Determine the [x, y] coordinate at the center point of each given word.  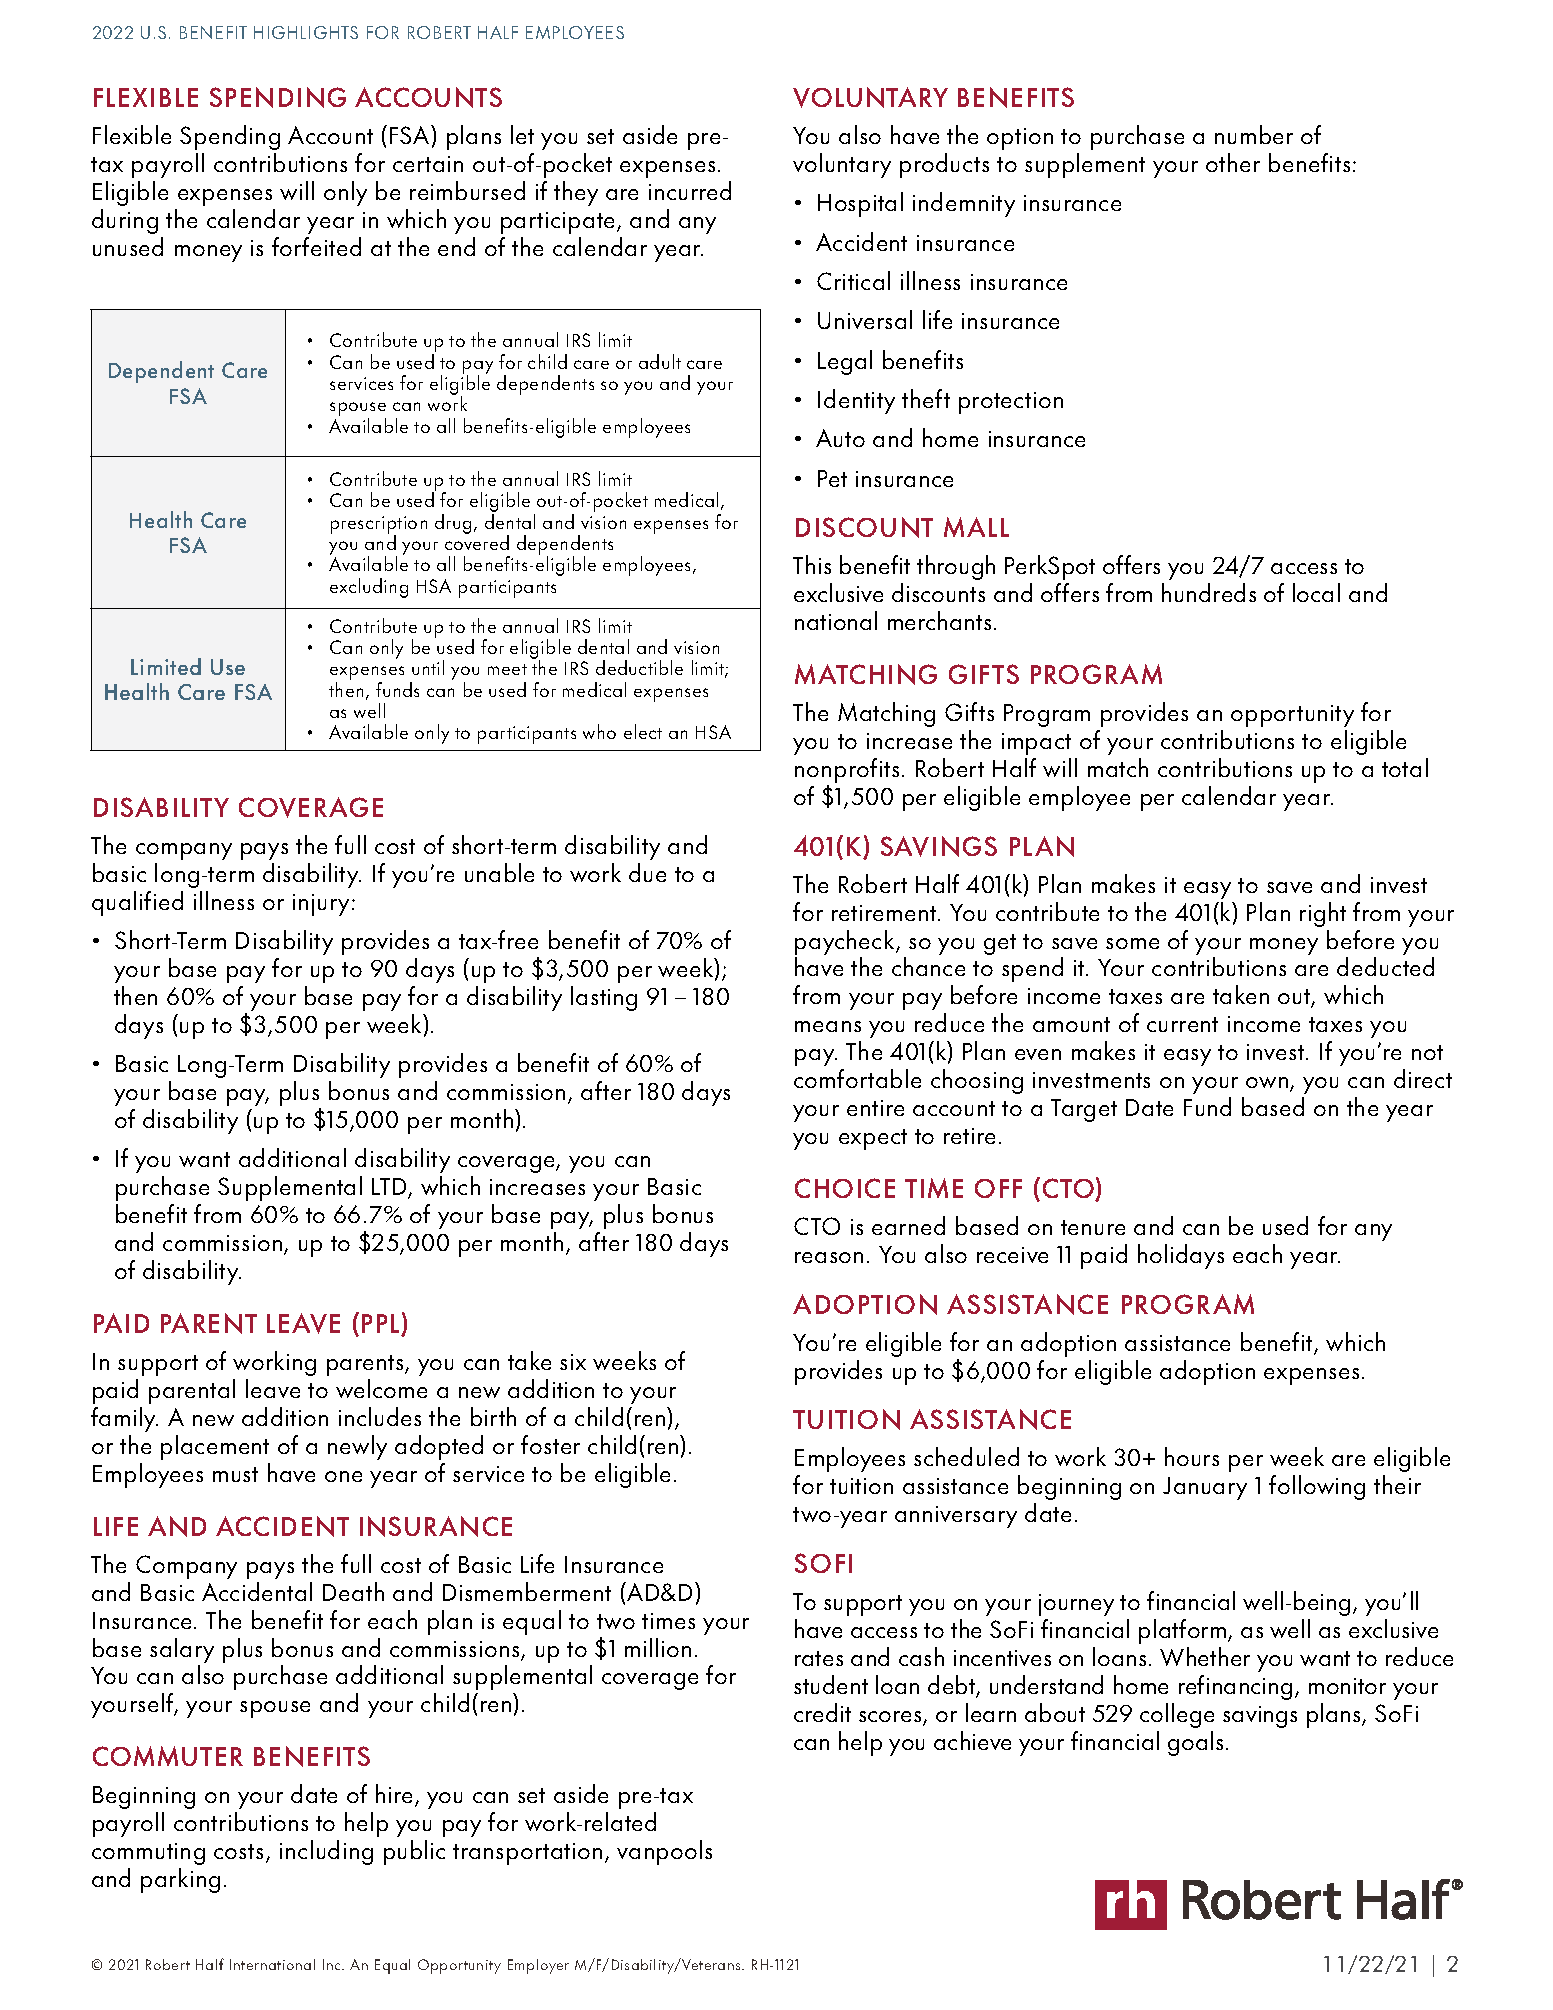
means [828, 1026]
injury [321, 905]
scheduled [966, 1456]
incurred [690, 190]
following [1317, 1487]
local [1316, 592]
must [235, 1474]
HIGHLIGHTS [306, 32]
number [1254, 134]
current [1182, 1024]
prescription [379, 526]
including [326, 1852]
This [812, 564]
